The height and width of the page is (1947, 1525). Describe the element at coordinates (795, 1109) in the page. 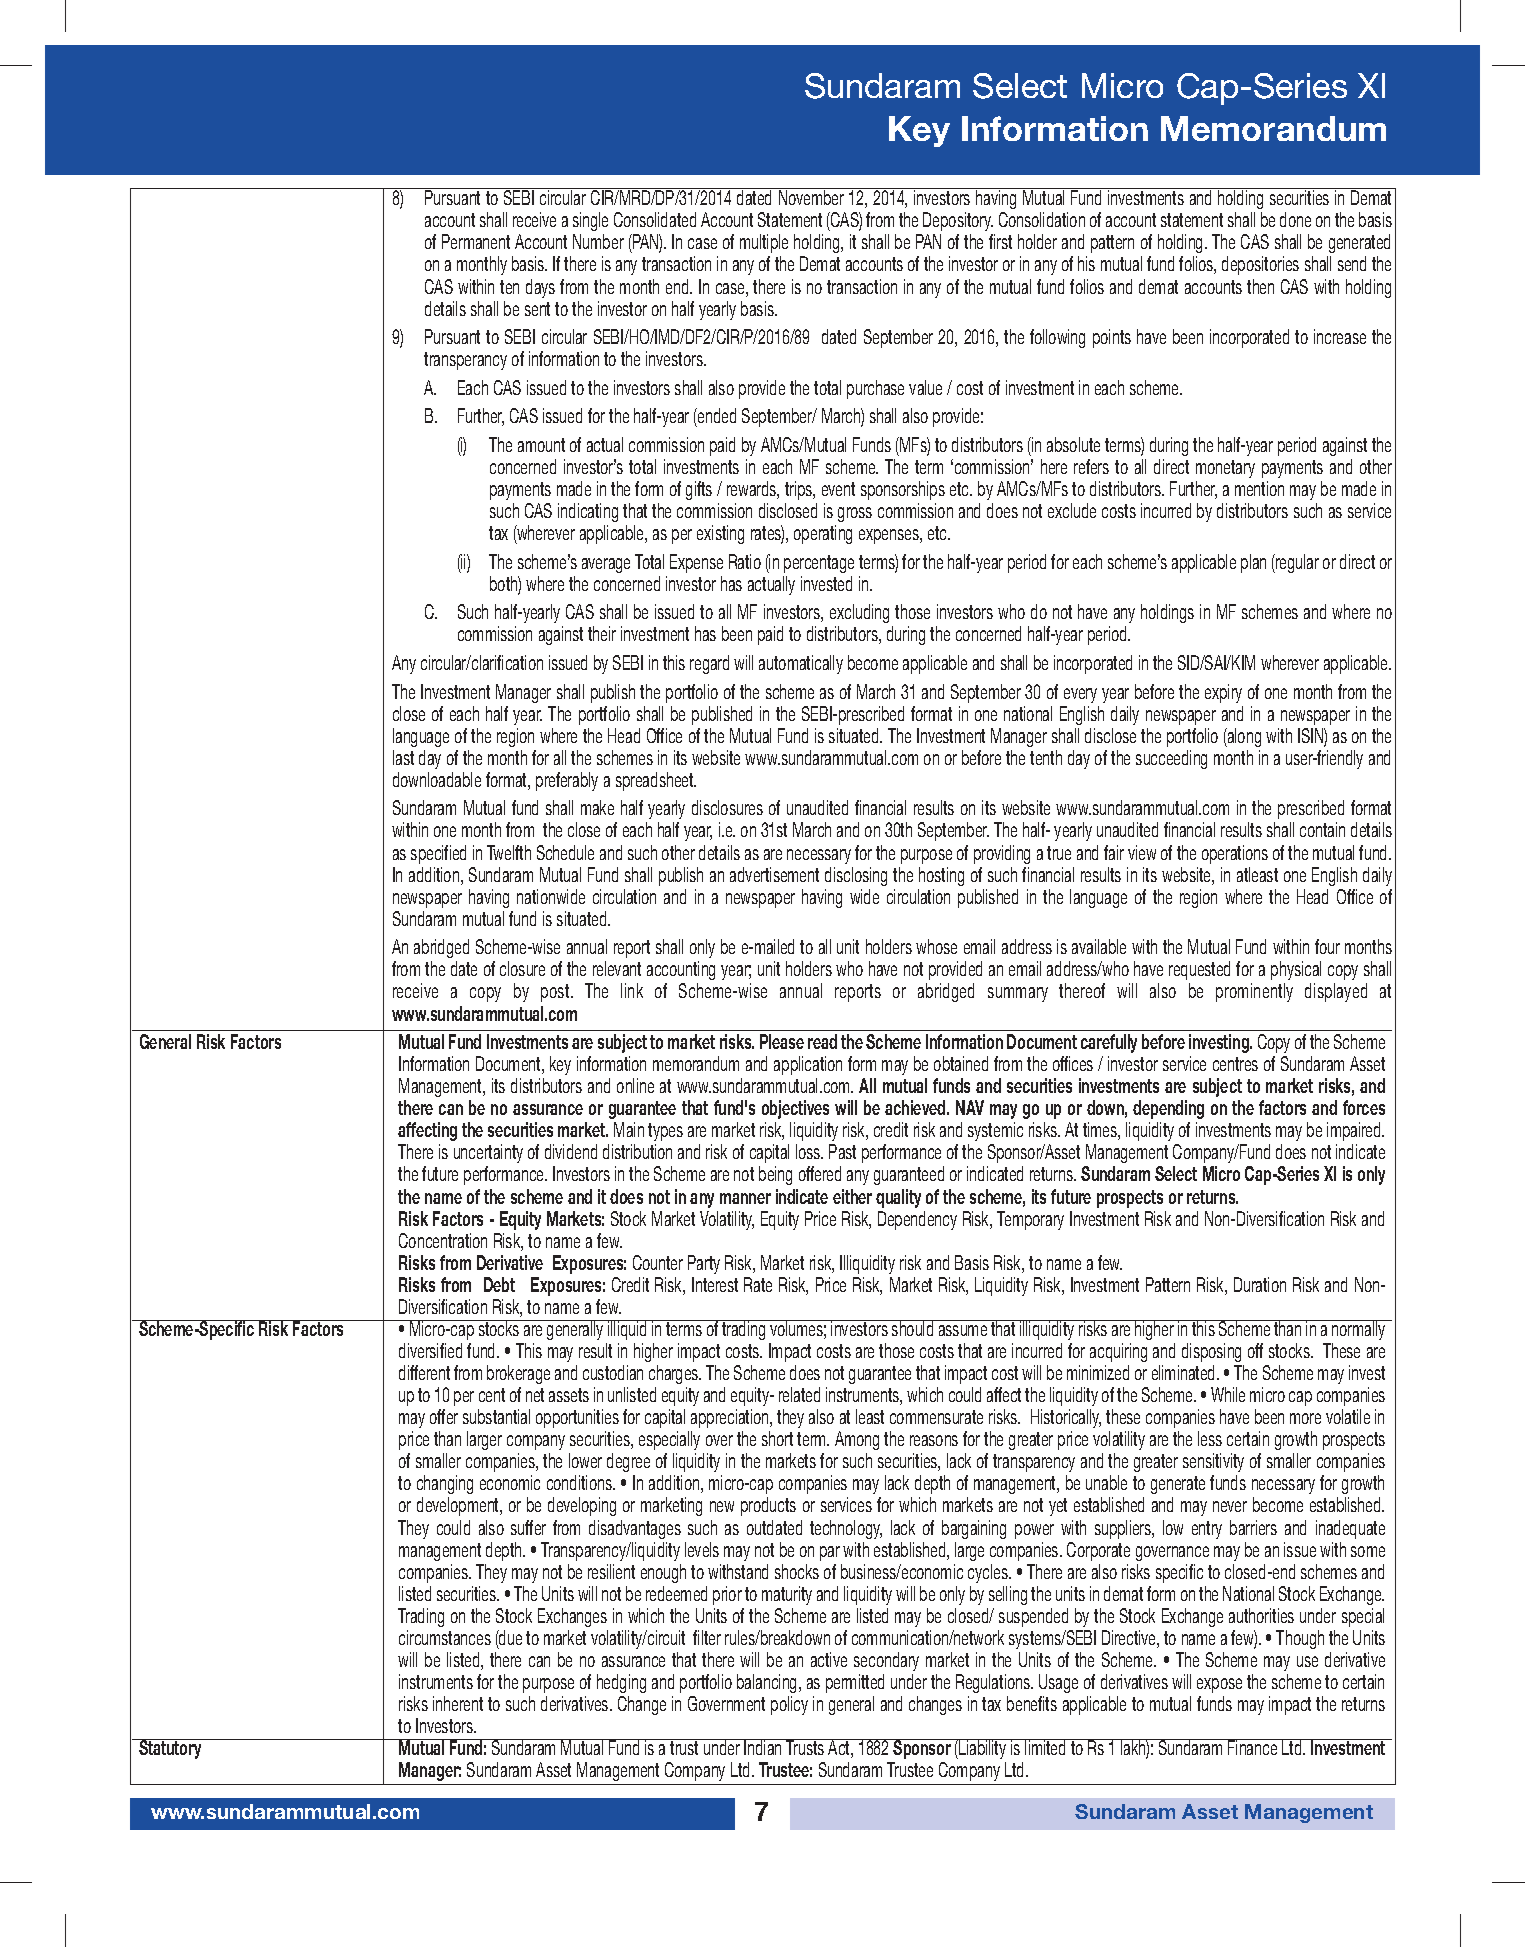

I see `objectives` at that location.
